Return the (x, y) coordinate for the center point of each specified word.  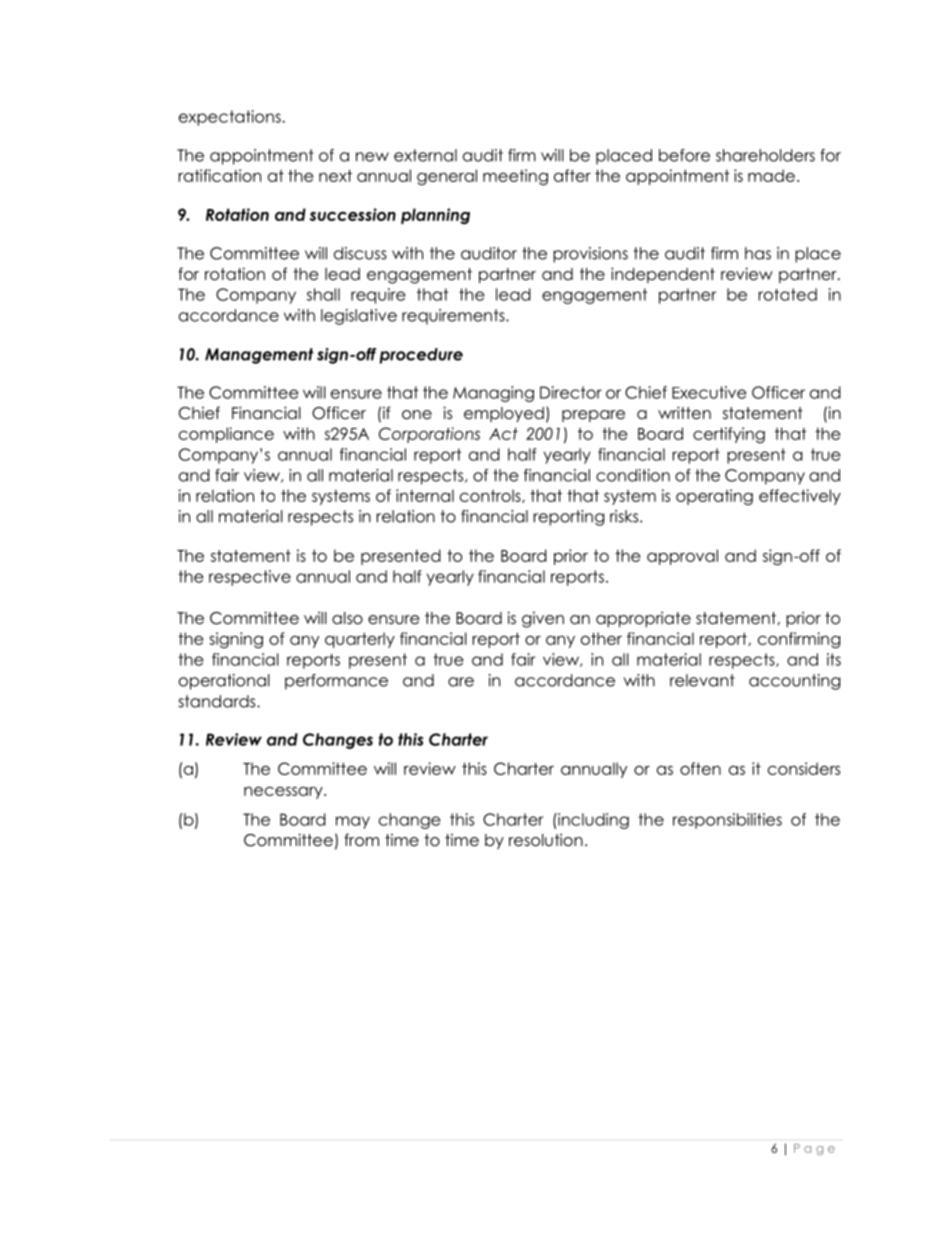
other (601, 638)
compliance (226, 435)
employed (504, 414)
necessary (284, 793)
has (758, 253)
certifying (729, 435)
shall (323, 294)
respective (250, 578)
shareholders (765, 155)
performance (336, 682)
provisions (590, 255)
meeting (515, 177)
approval (682, 557)
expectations (230, 118)
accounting (794, 682)
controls (491, 496)
